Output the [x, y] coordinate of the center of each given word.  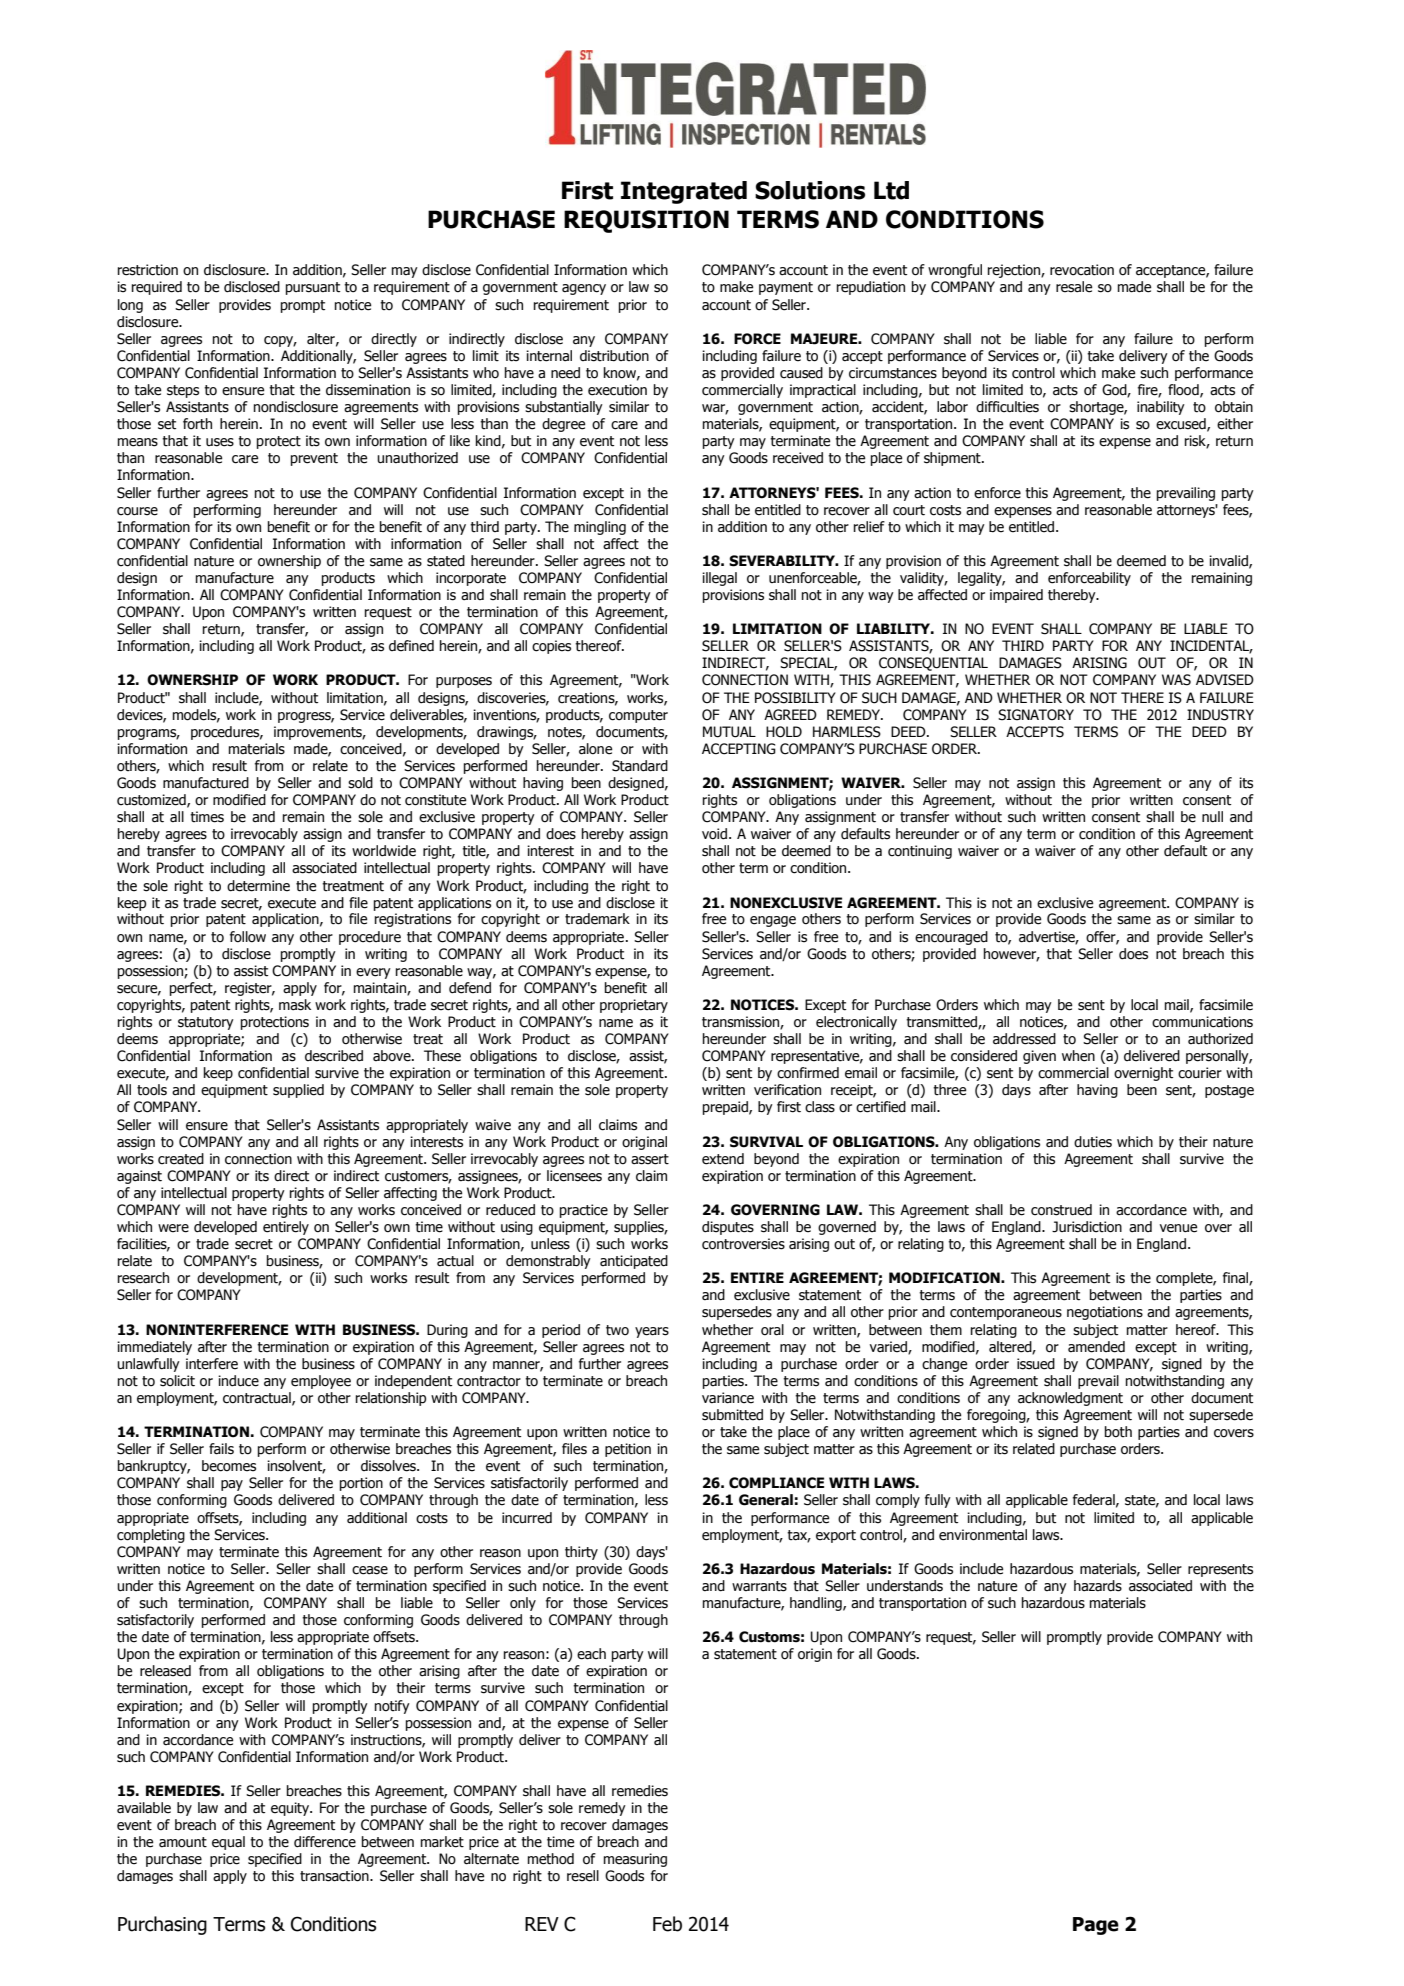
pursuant [313, 288]
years [652, 1332]
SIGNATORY [1036, 715]
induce [238, 1381]
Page [1096, 1926]
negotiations [1105, 1313]
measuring [635, 1860]
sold [360, 783]
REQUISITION [646, 221]
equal [228, 1843]
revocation [1082, 270]
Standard [640, 766]
